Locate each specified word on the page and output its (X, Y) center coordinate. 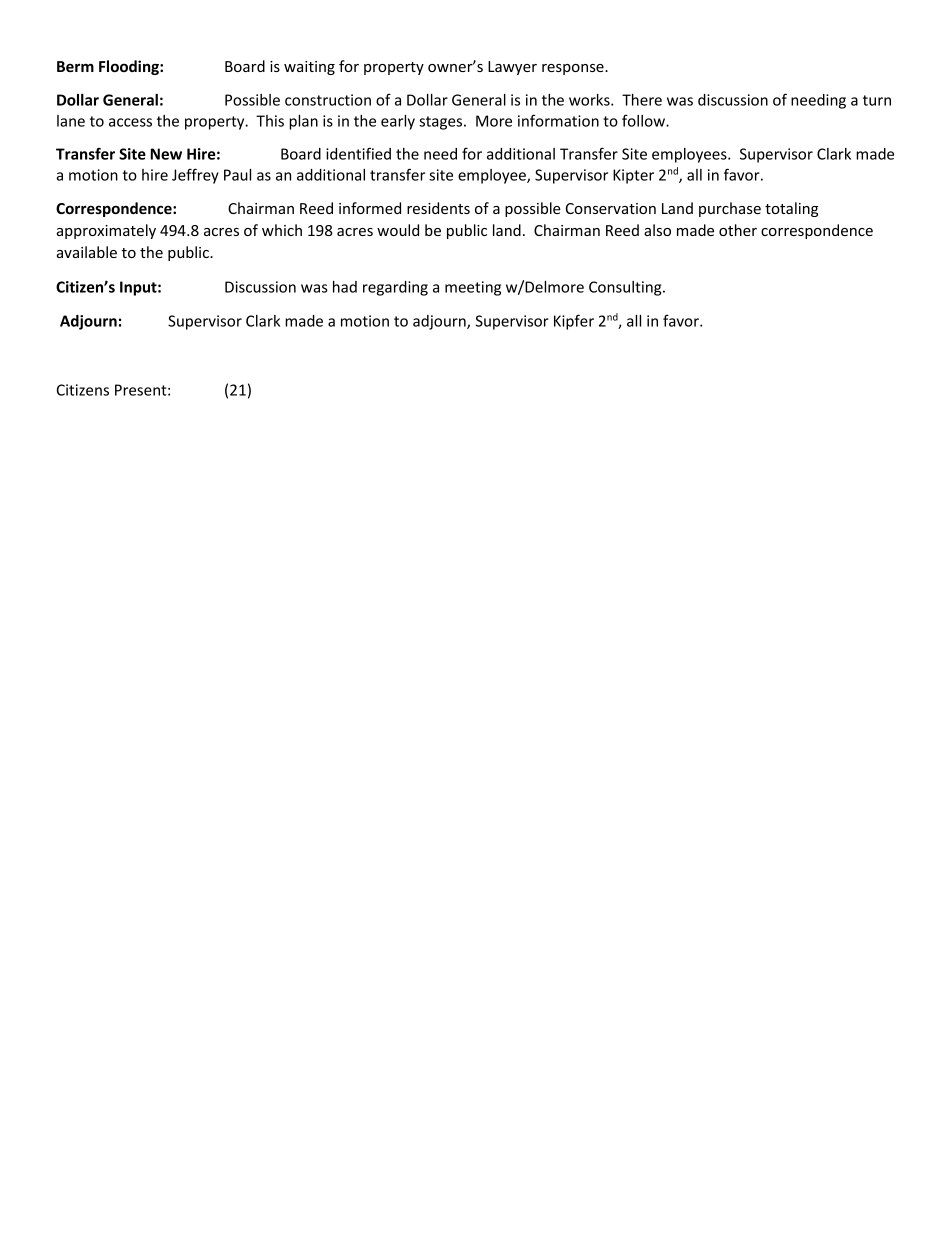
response (574, 69)
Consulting (626, 288)
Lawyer (512, 68)
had (345, 287)
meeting (473, 288)
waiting (309, 68)
